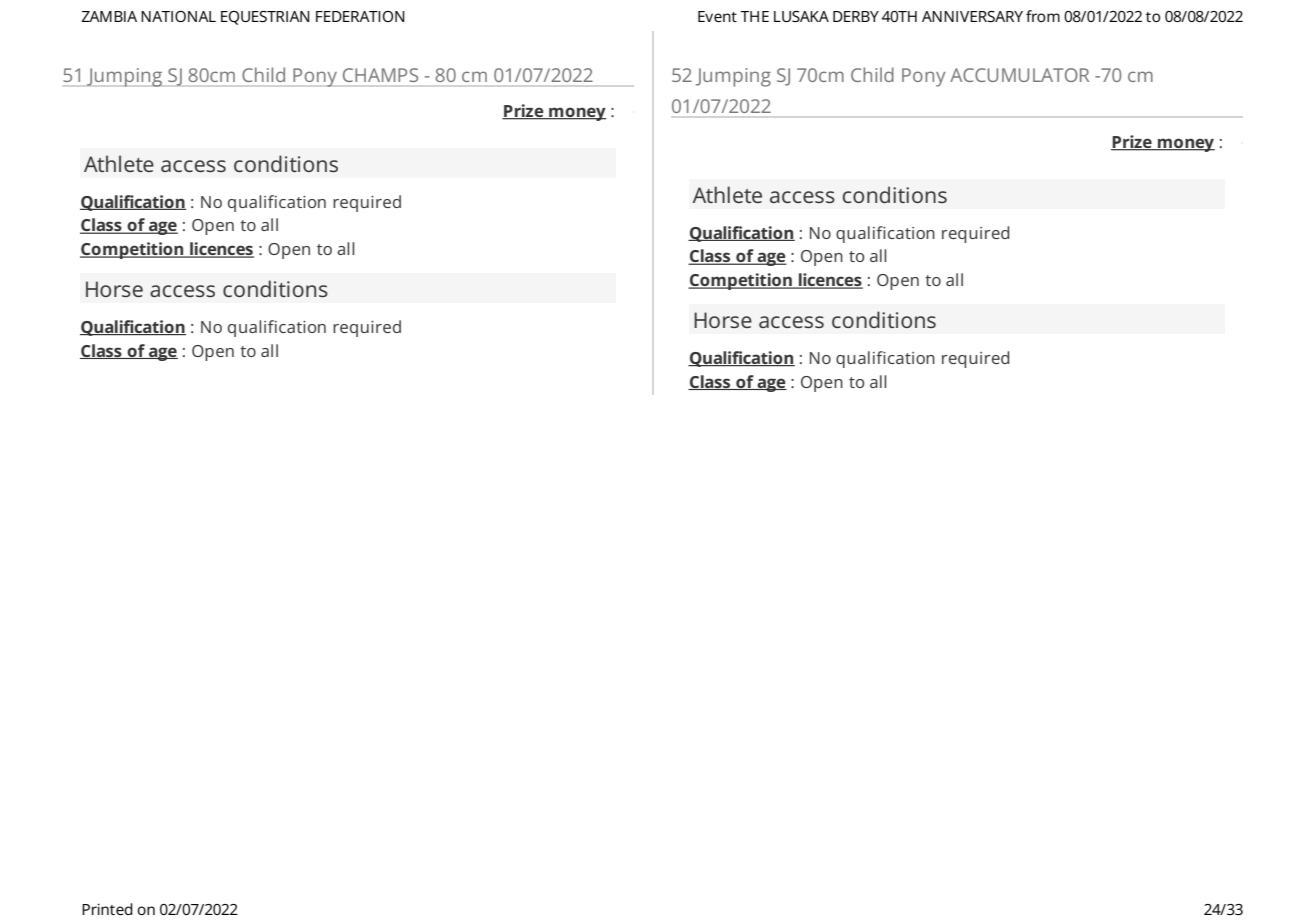 The width and height of the image is (1308, 924). I want to click on Printed, so click(107, 909).
